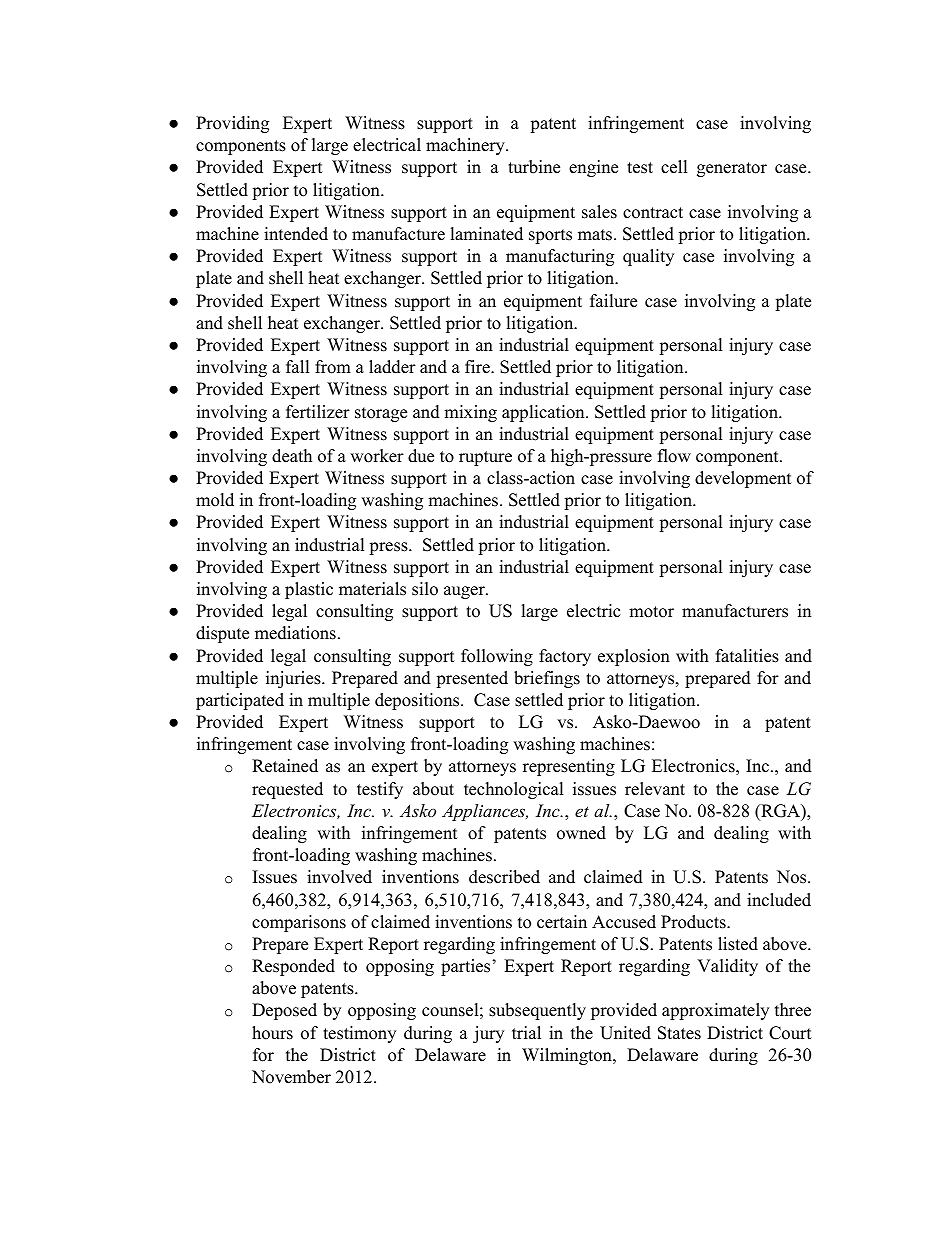  I want to click on death, so click(292, 456).
